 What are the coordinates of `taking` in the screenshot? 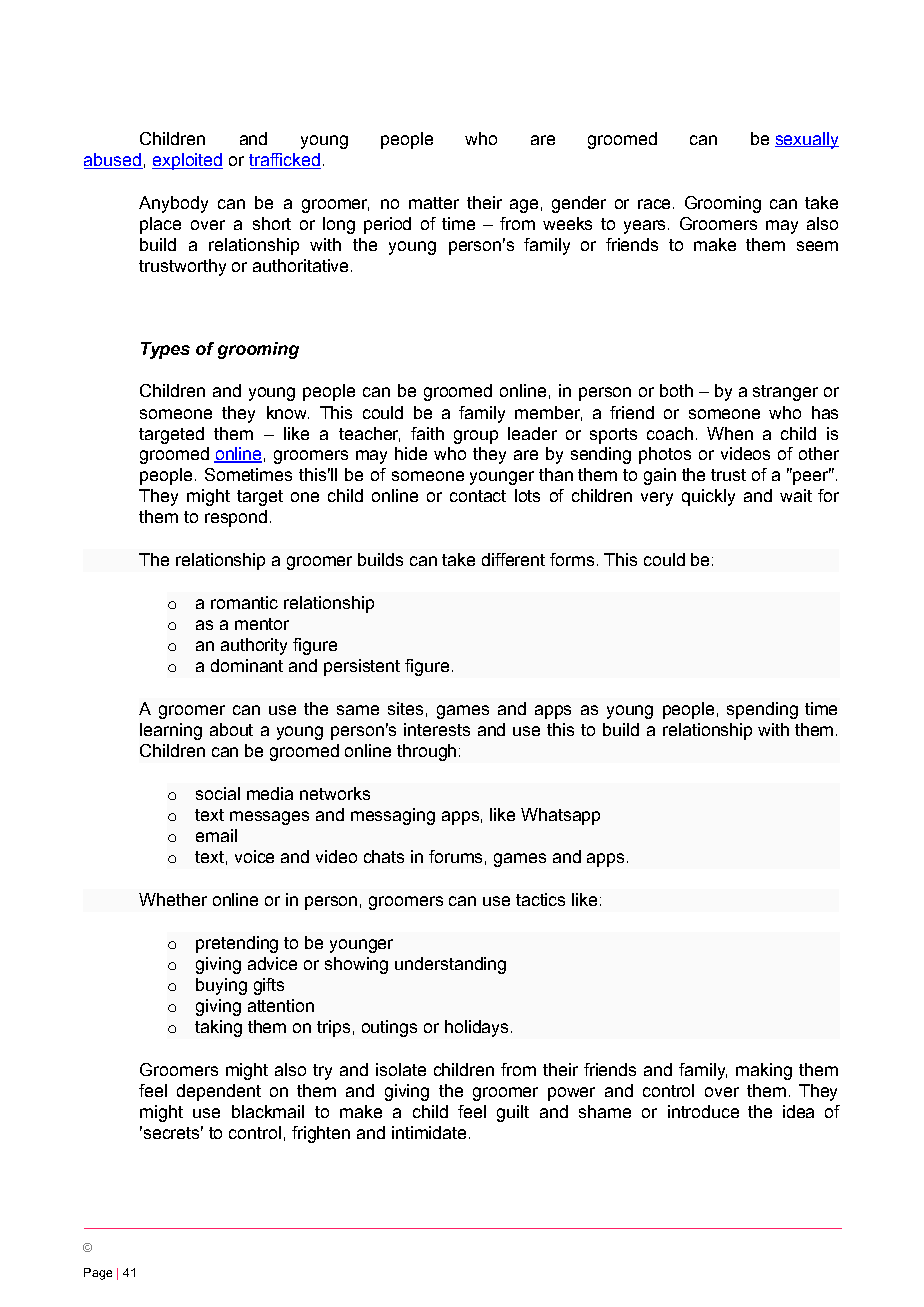 It's located at (218, 1028).
